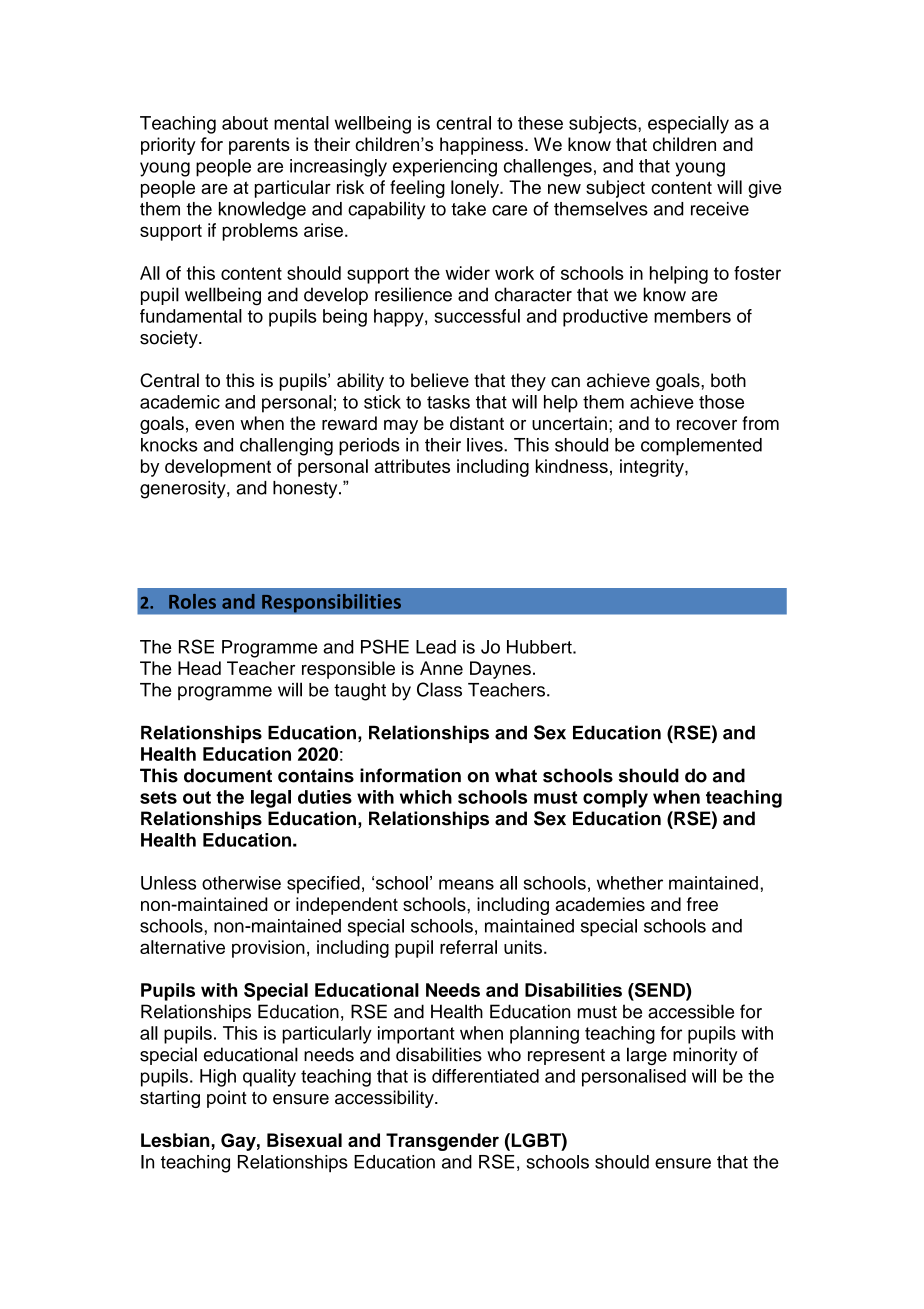 The height and width of the page is (1309, 924). Describe the element at coordinates (705, 1056) in the page. I see `minority` at that location.
